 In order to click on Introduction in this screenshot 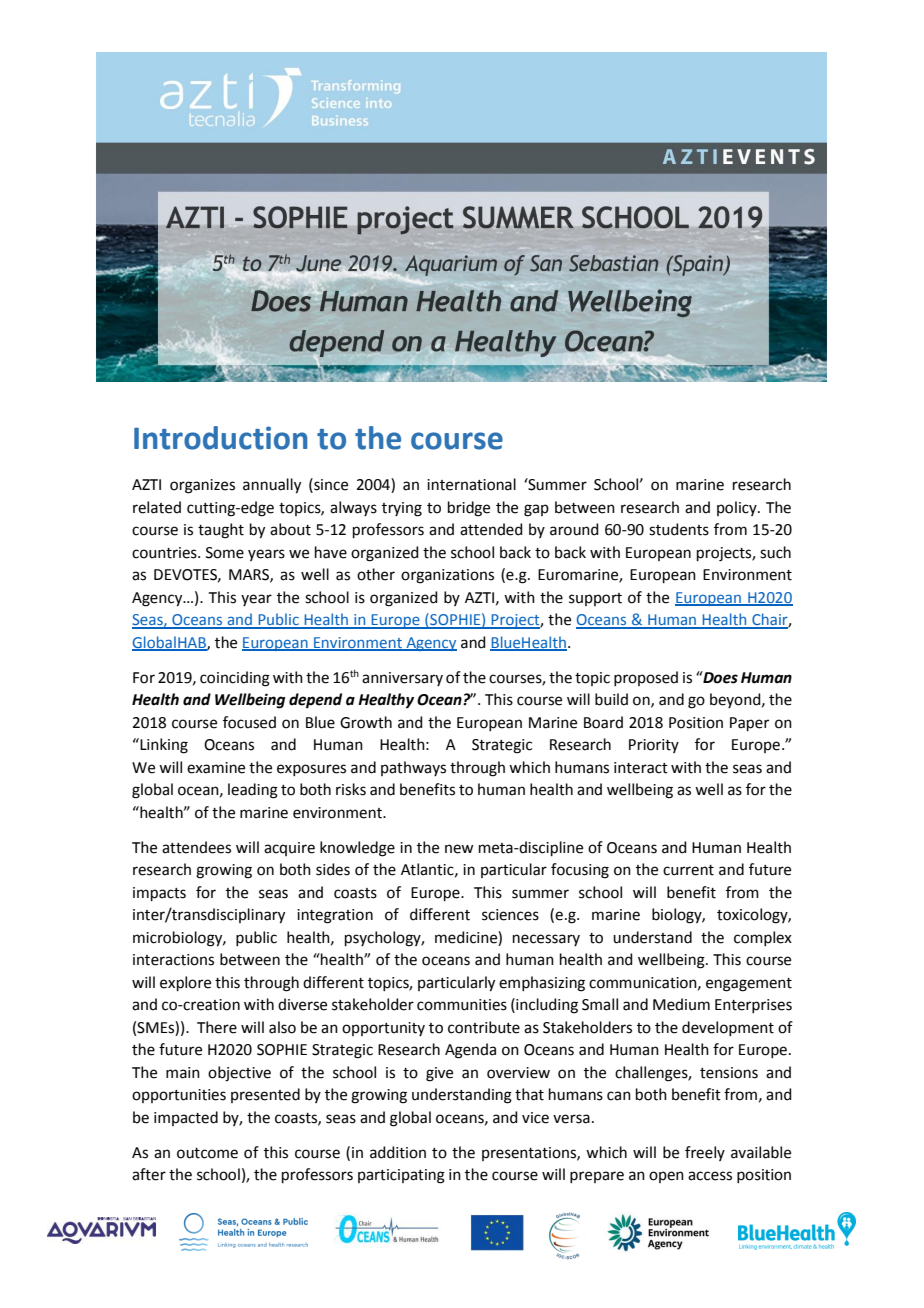, I will do `click(221, 438)`.
